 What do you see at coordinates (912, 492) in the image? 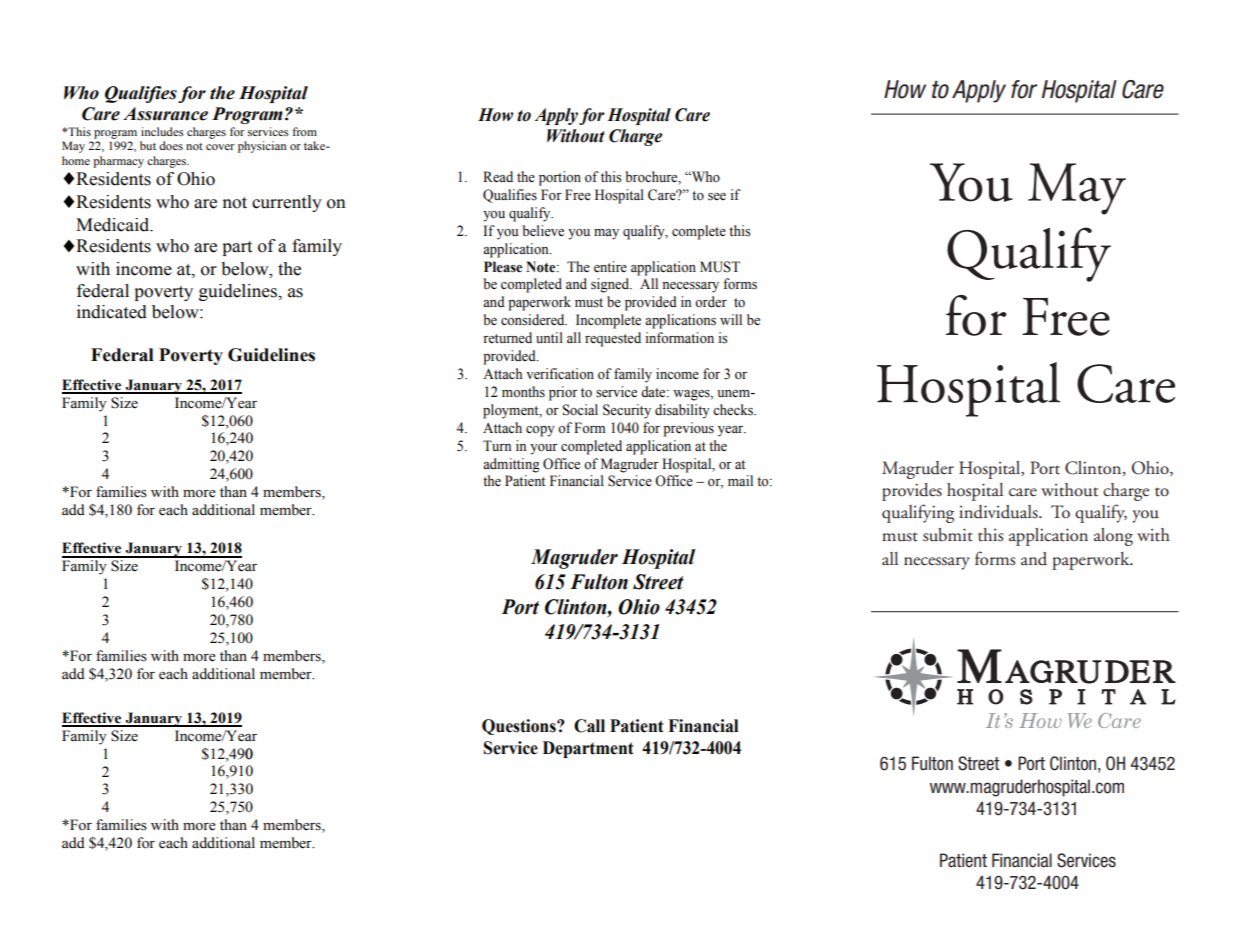
I see `provides` at bounding box center [912, 492].
